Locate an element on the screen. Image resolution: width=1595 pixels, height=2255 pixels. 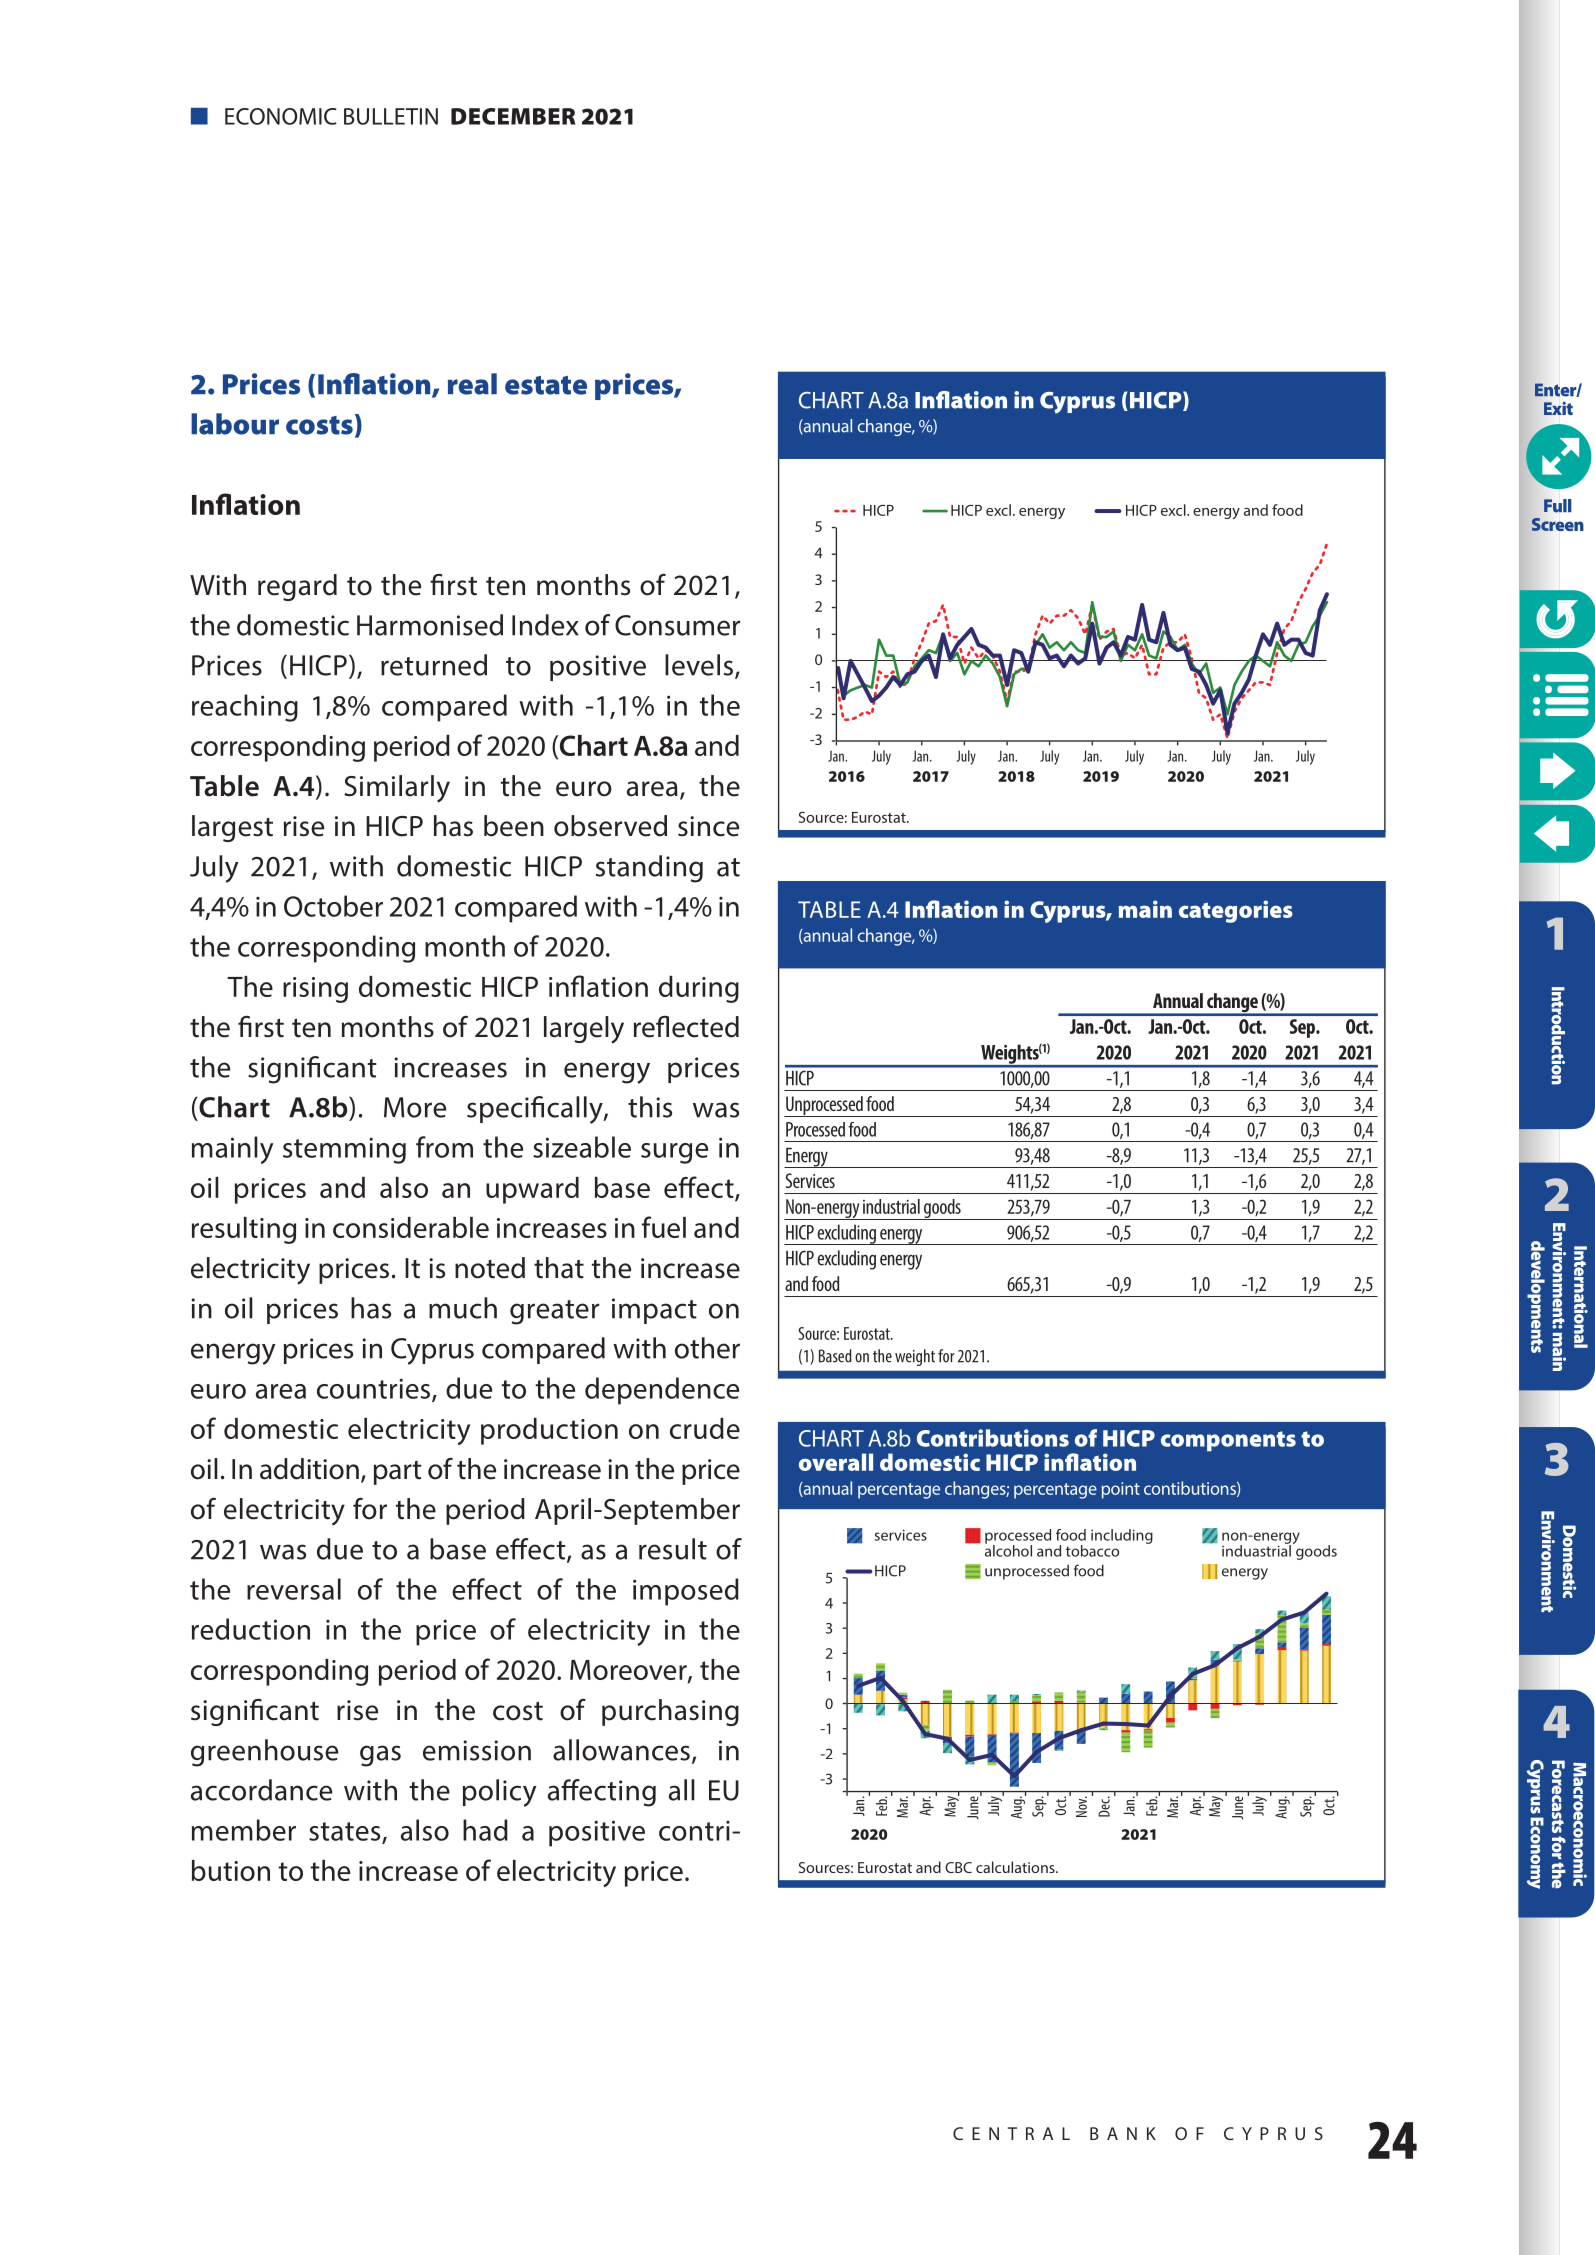
industrial is located at coordinates (891, 1206).
